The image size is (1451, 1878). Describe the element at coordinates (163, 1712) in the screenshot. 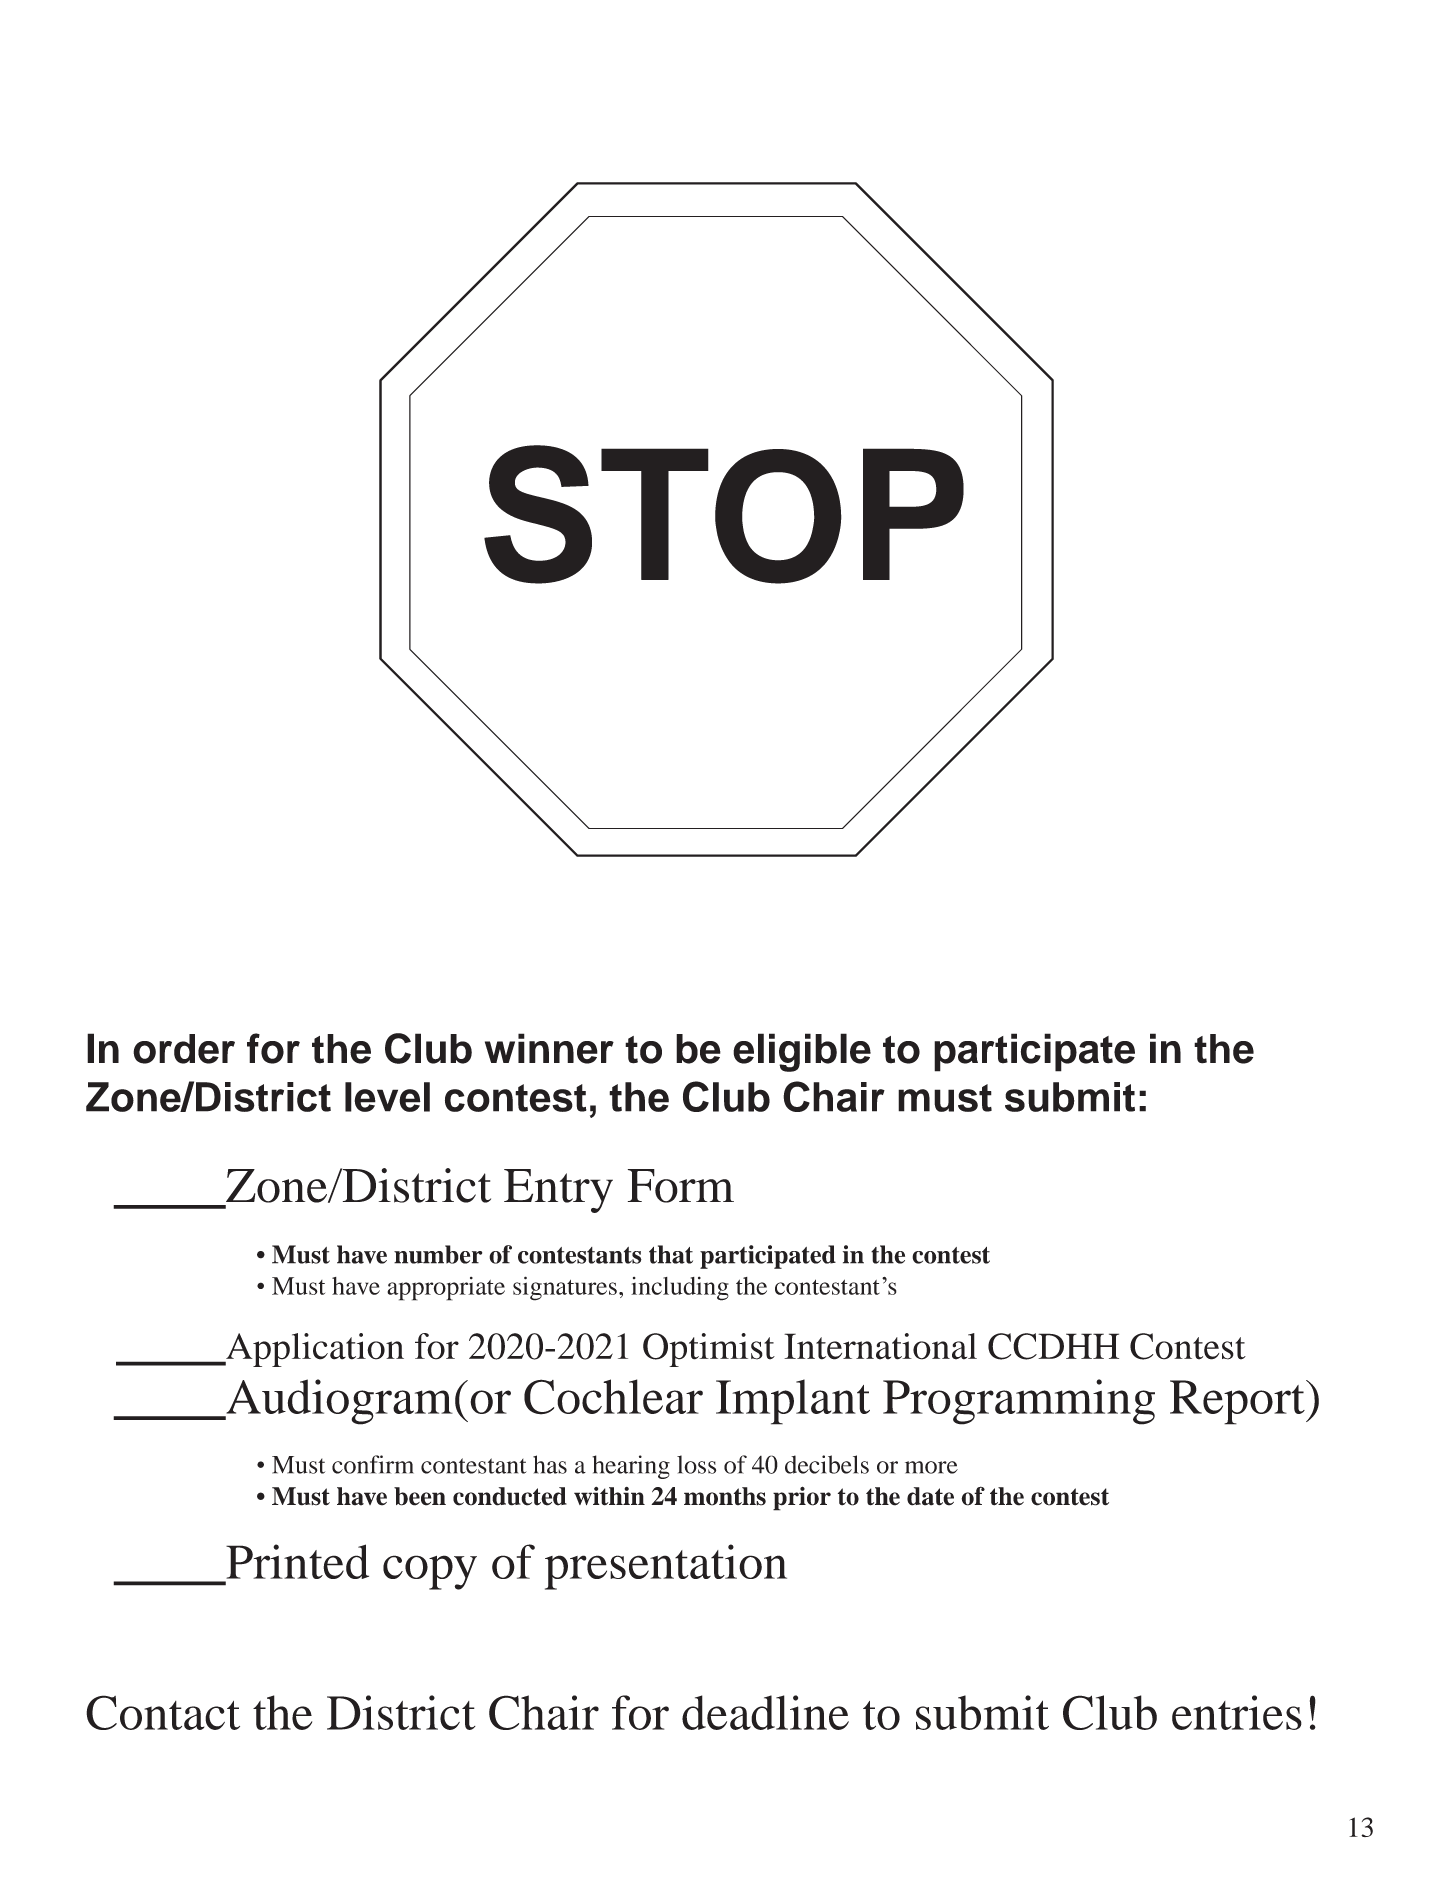

I see `Contact` at that location.
